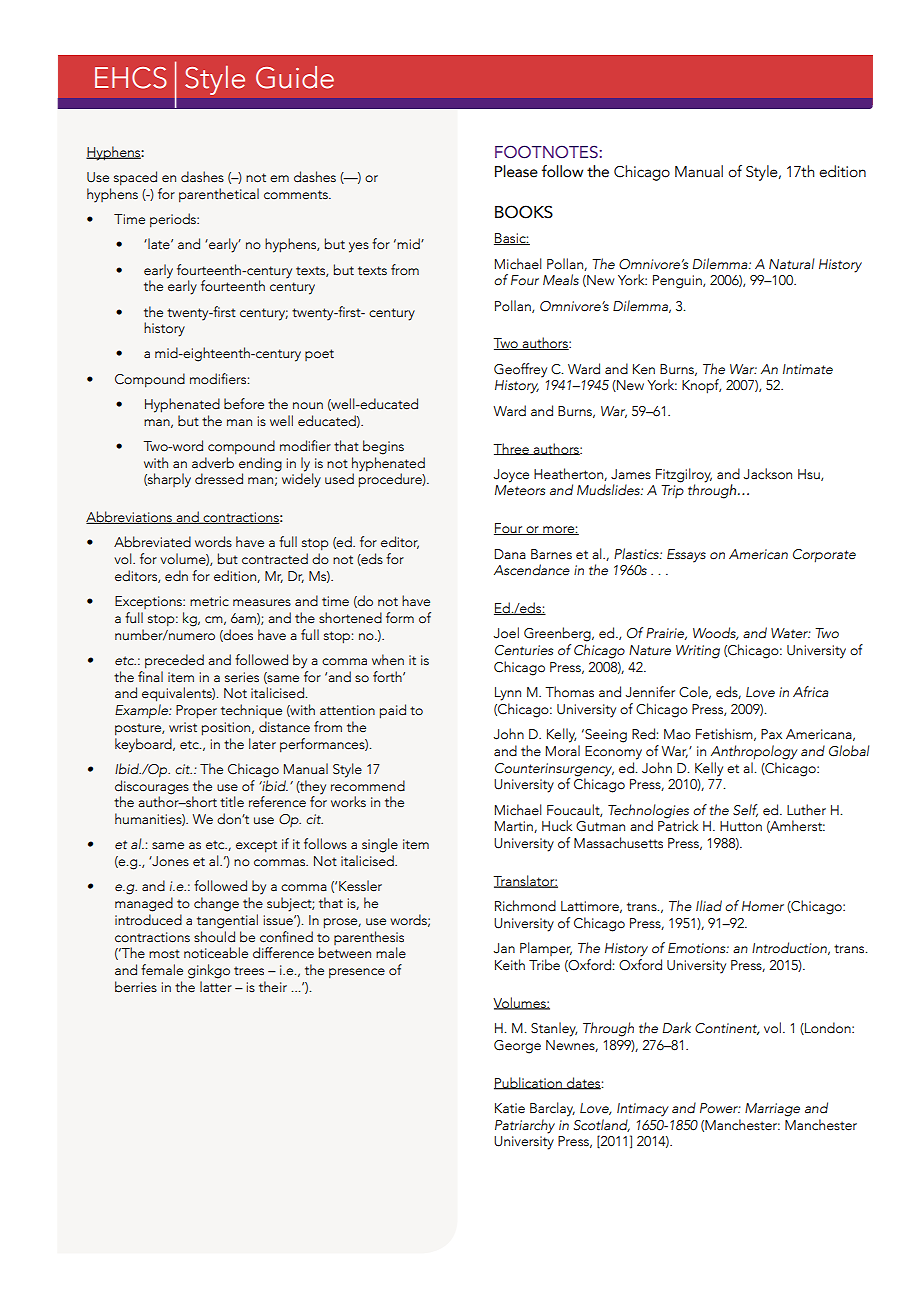 The image size is (924, 1308). Describe the element at coordinates (510, 1108) in the screenshot. I see `Katie` at that location.
